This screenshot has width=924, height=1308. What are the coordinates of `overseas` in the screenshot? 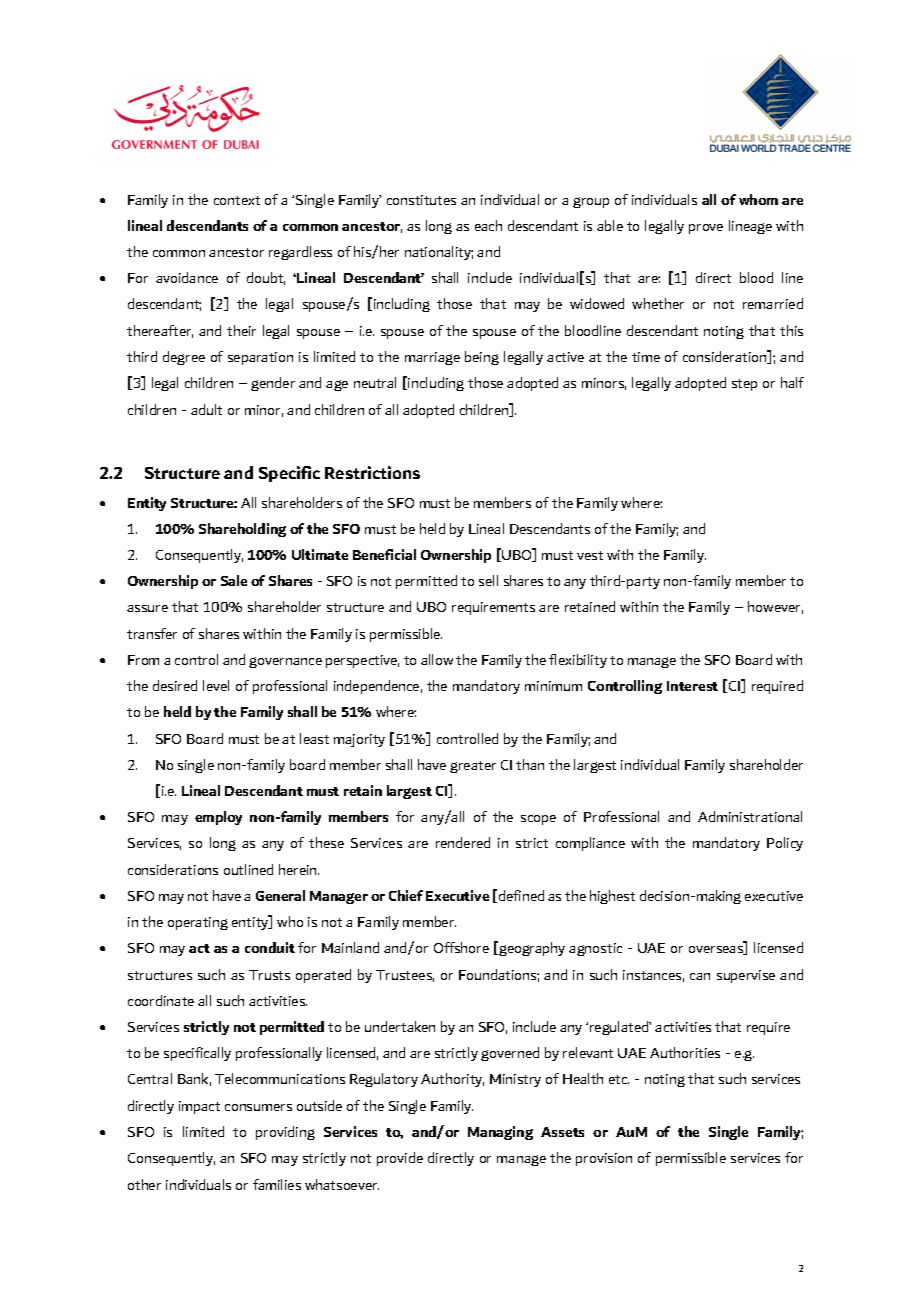 It's located at (717, 950).
